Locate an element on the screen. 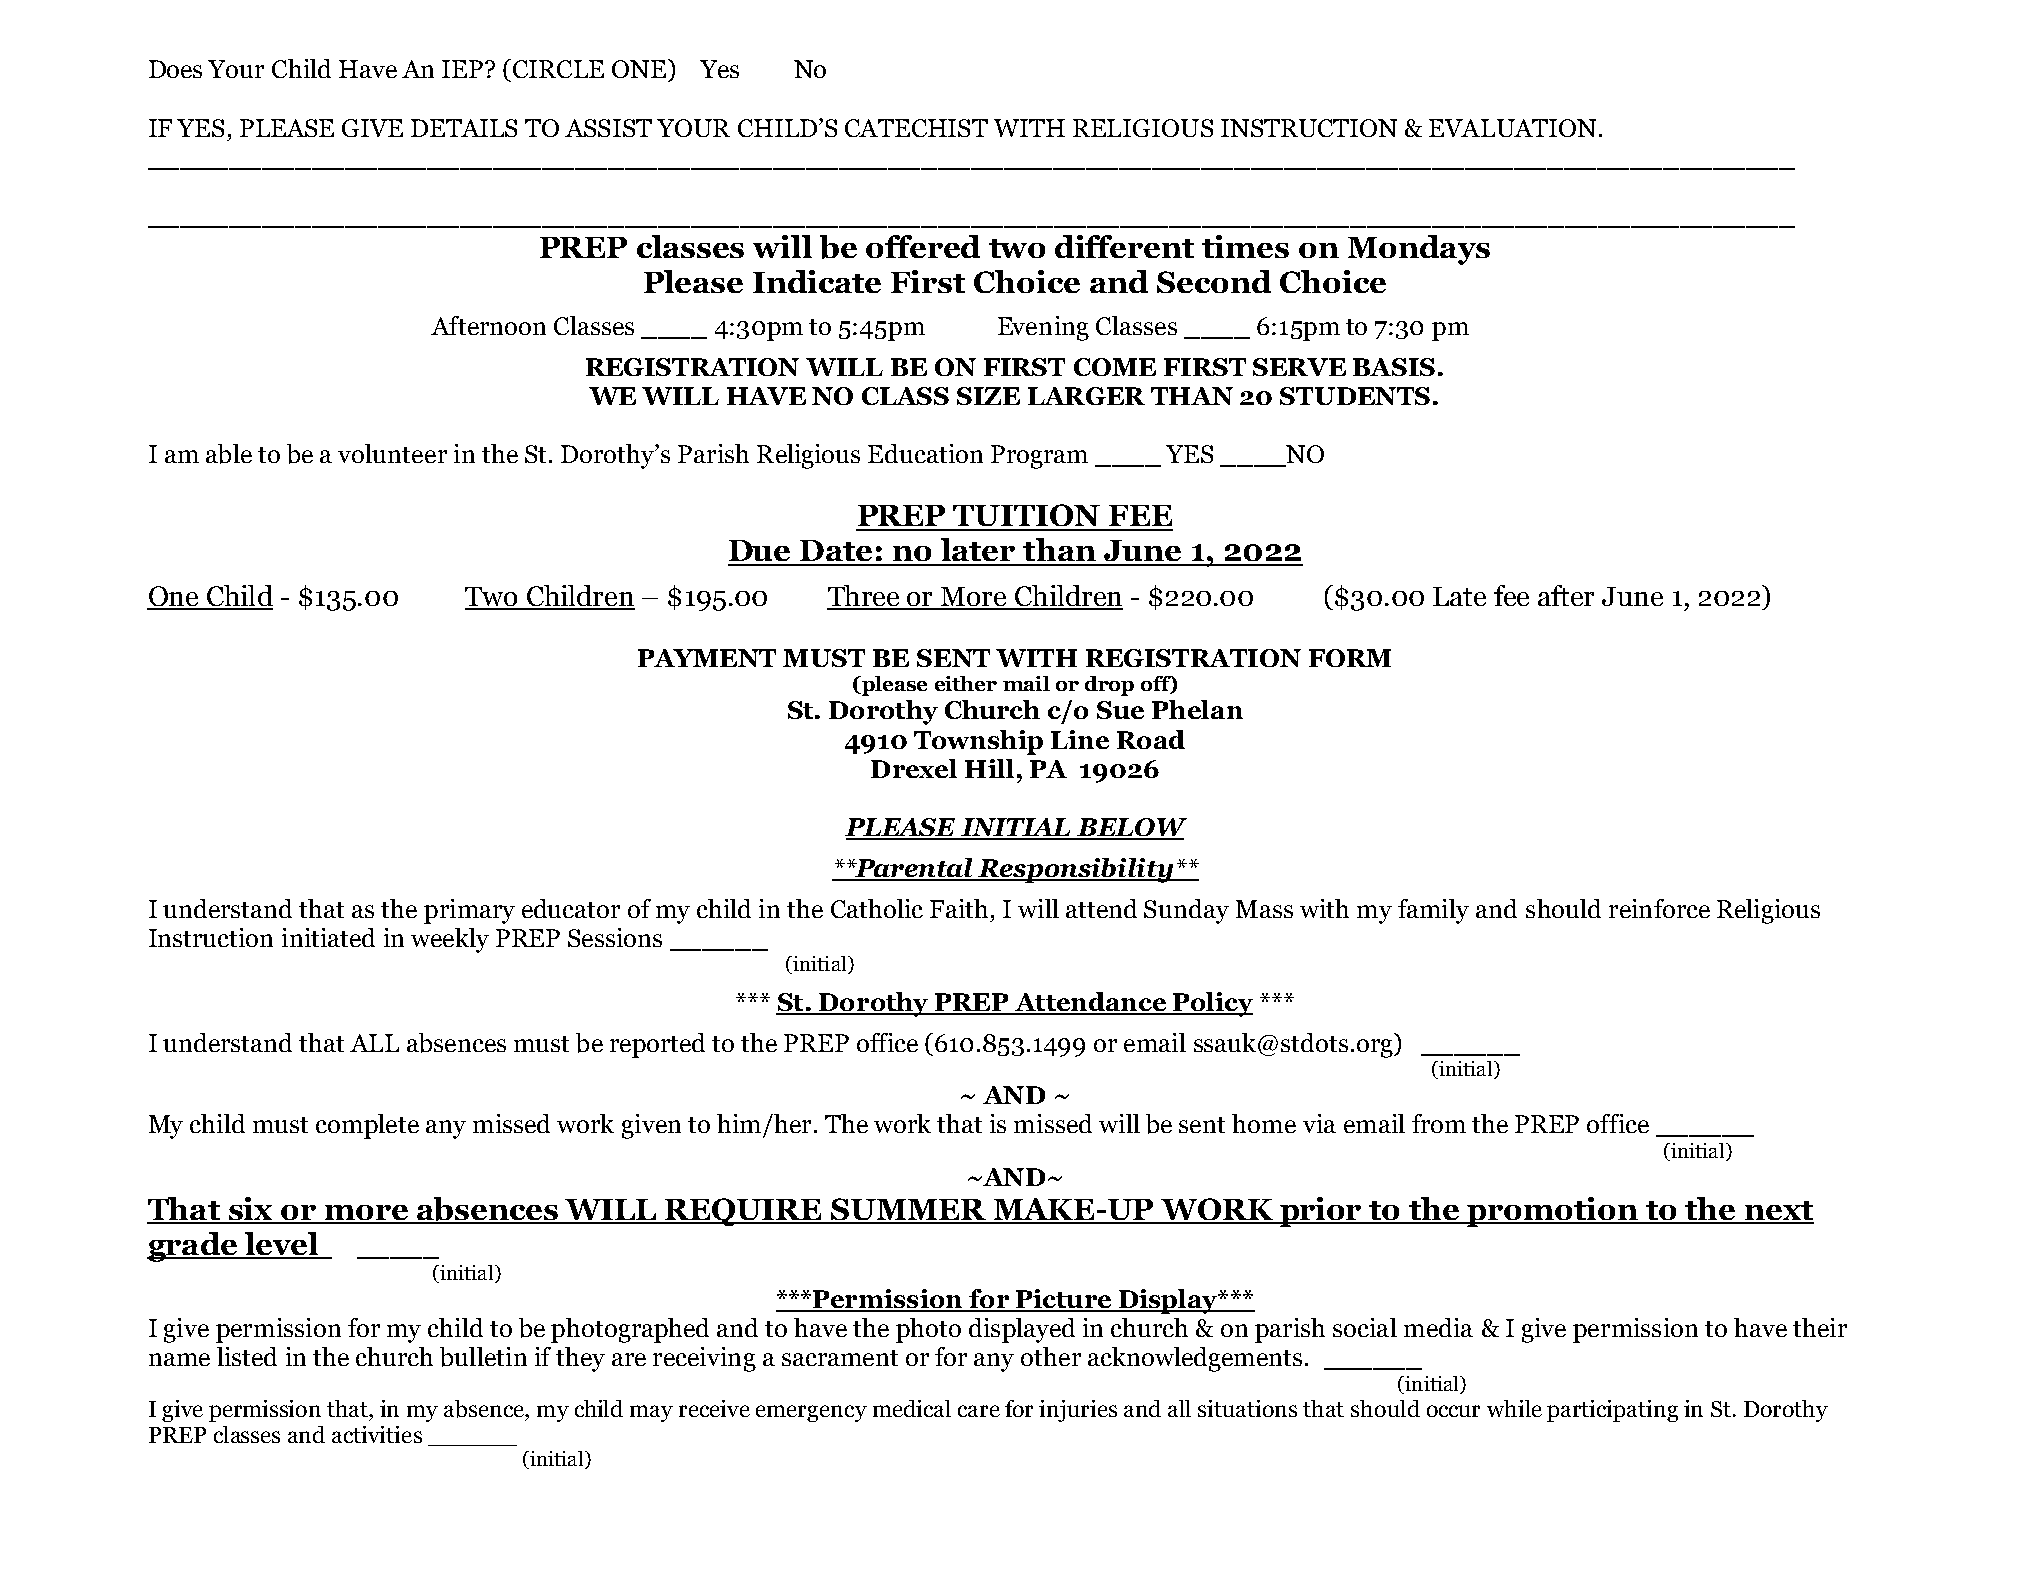 The width and height of the screenshot is (2030, 1569). activities is located at coordinates (377, 1434).
